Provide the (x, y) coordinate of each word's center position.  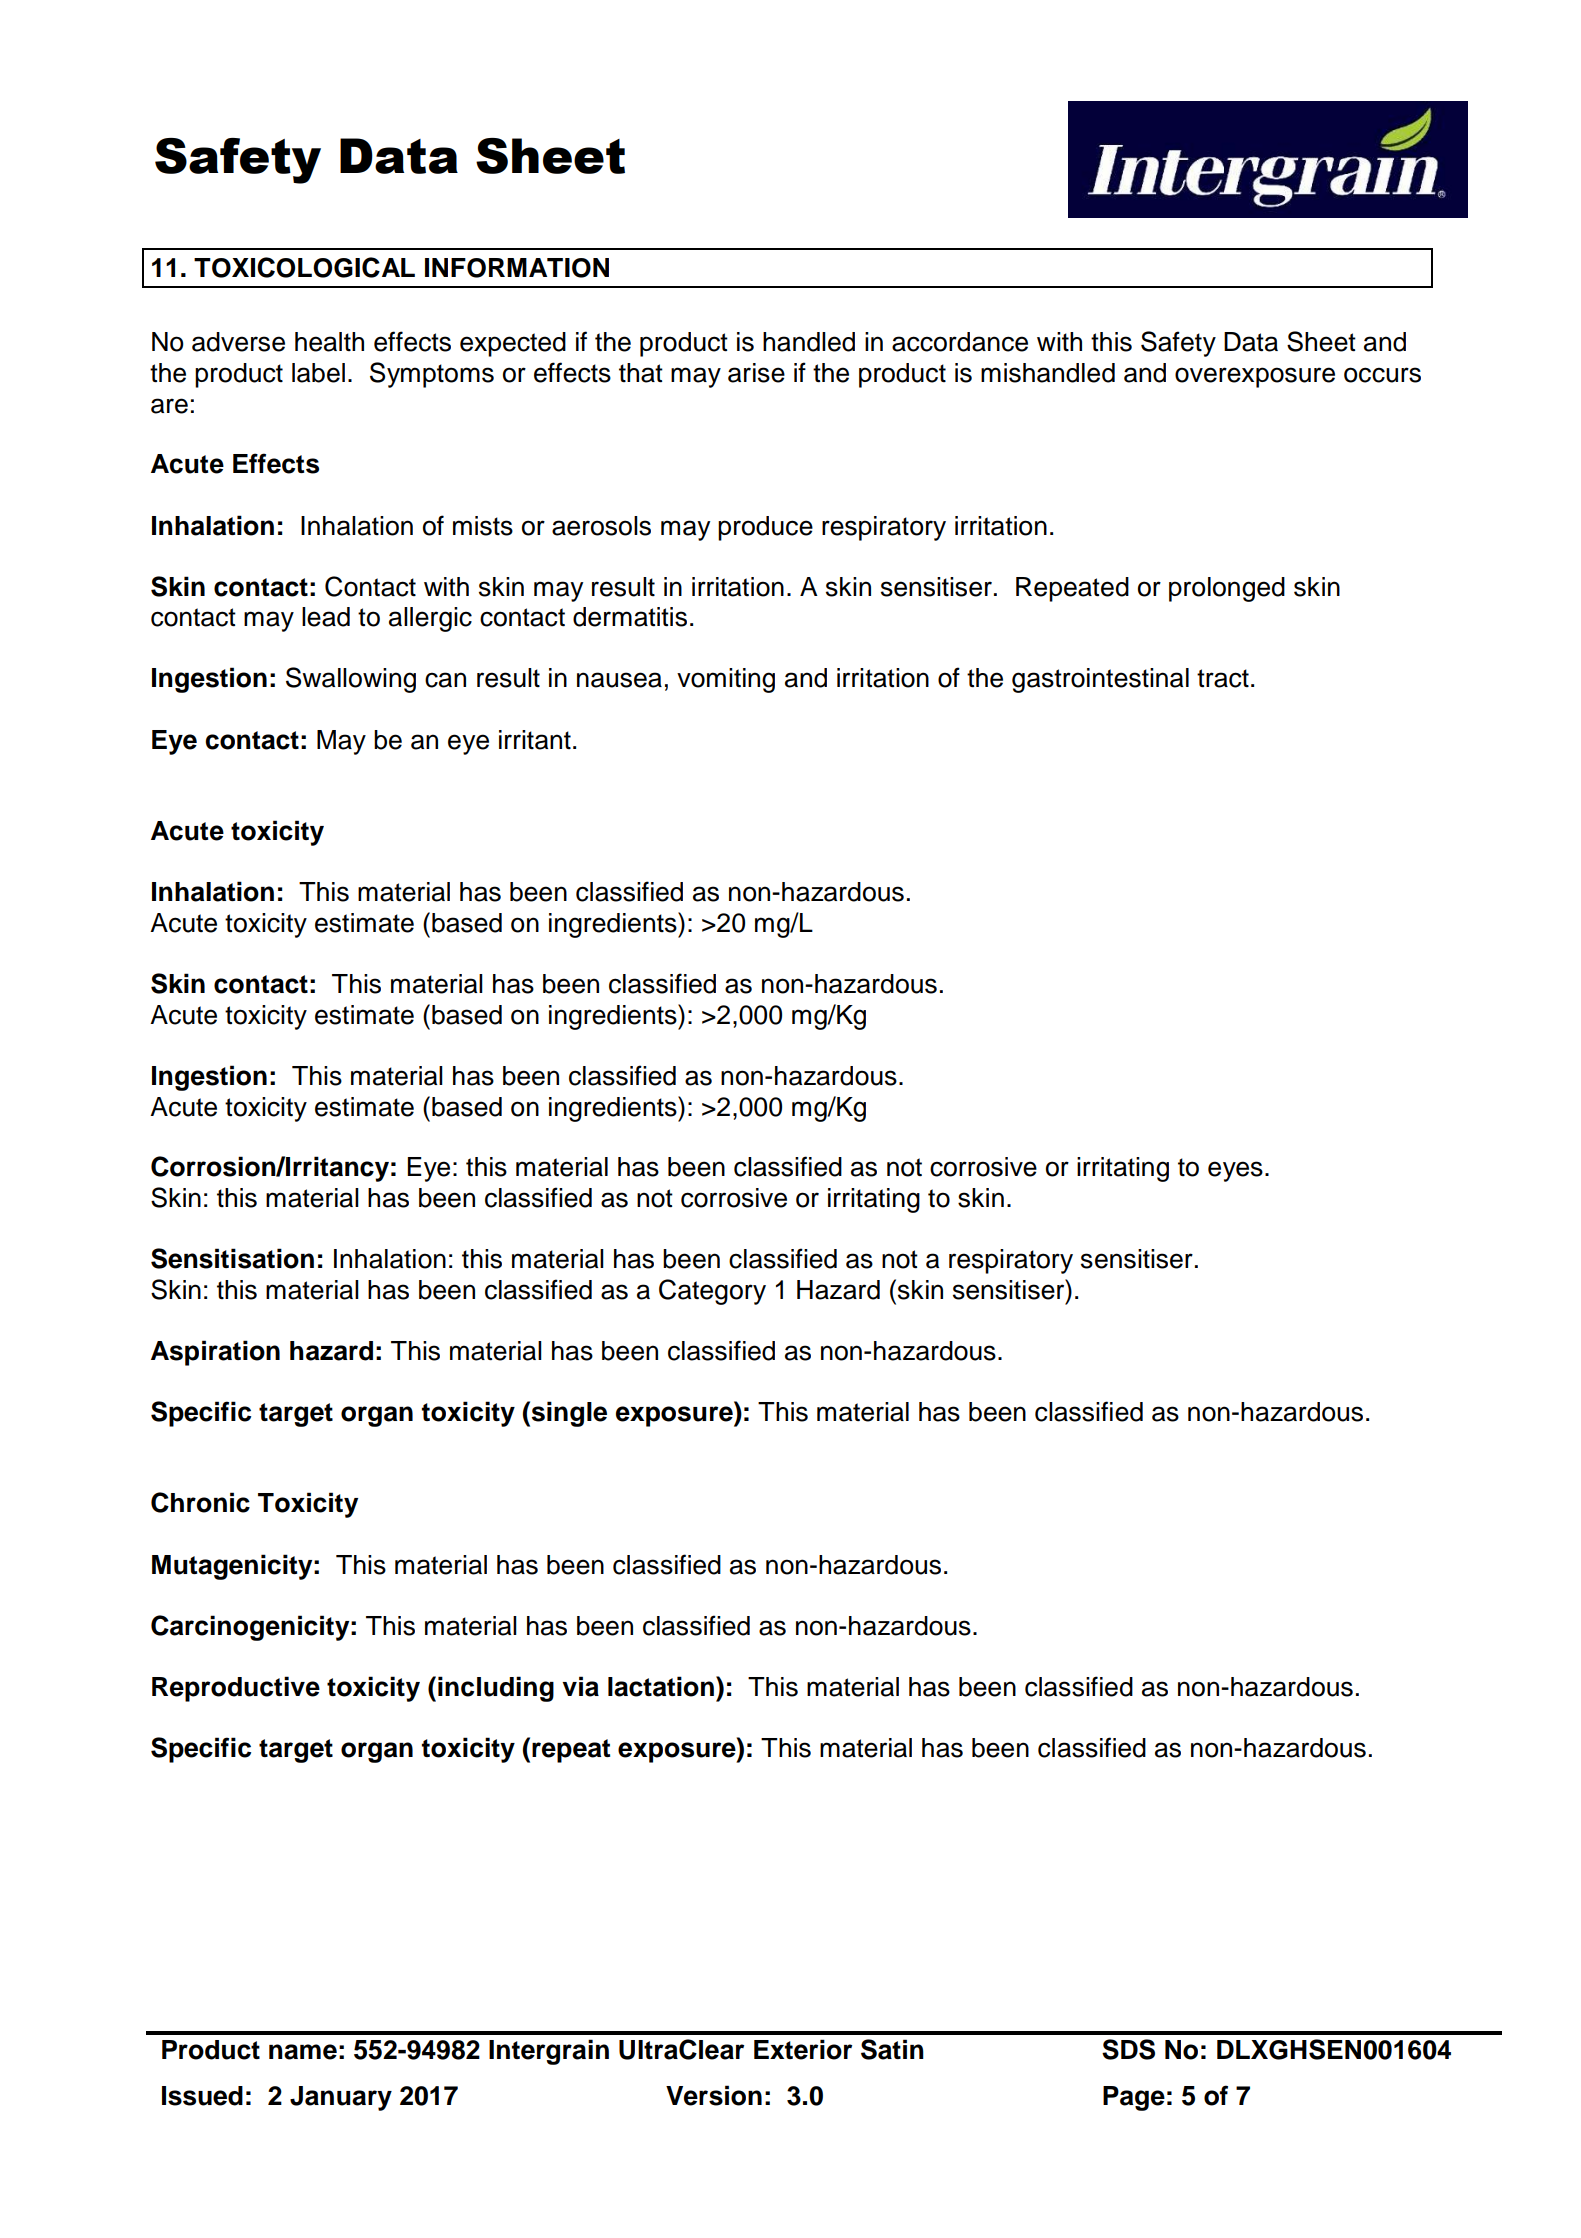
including (496, 1689)
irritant (535, 740)
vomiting (726, 680)
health (329, 342)
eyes (1235, 1171)
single (569, 1414)
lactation (661, 1686)
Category (712, 1292)
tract (1223, 678)
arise (756, 373)
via (580, 1686)
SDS (1128, 2049)
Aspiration (215, 1353)
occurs (1382, 375)
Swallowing (351, 680)
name (303, 2052)
